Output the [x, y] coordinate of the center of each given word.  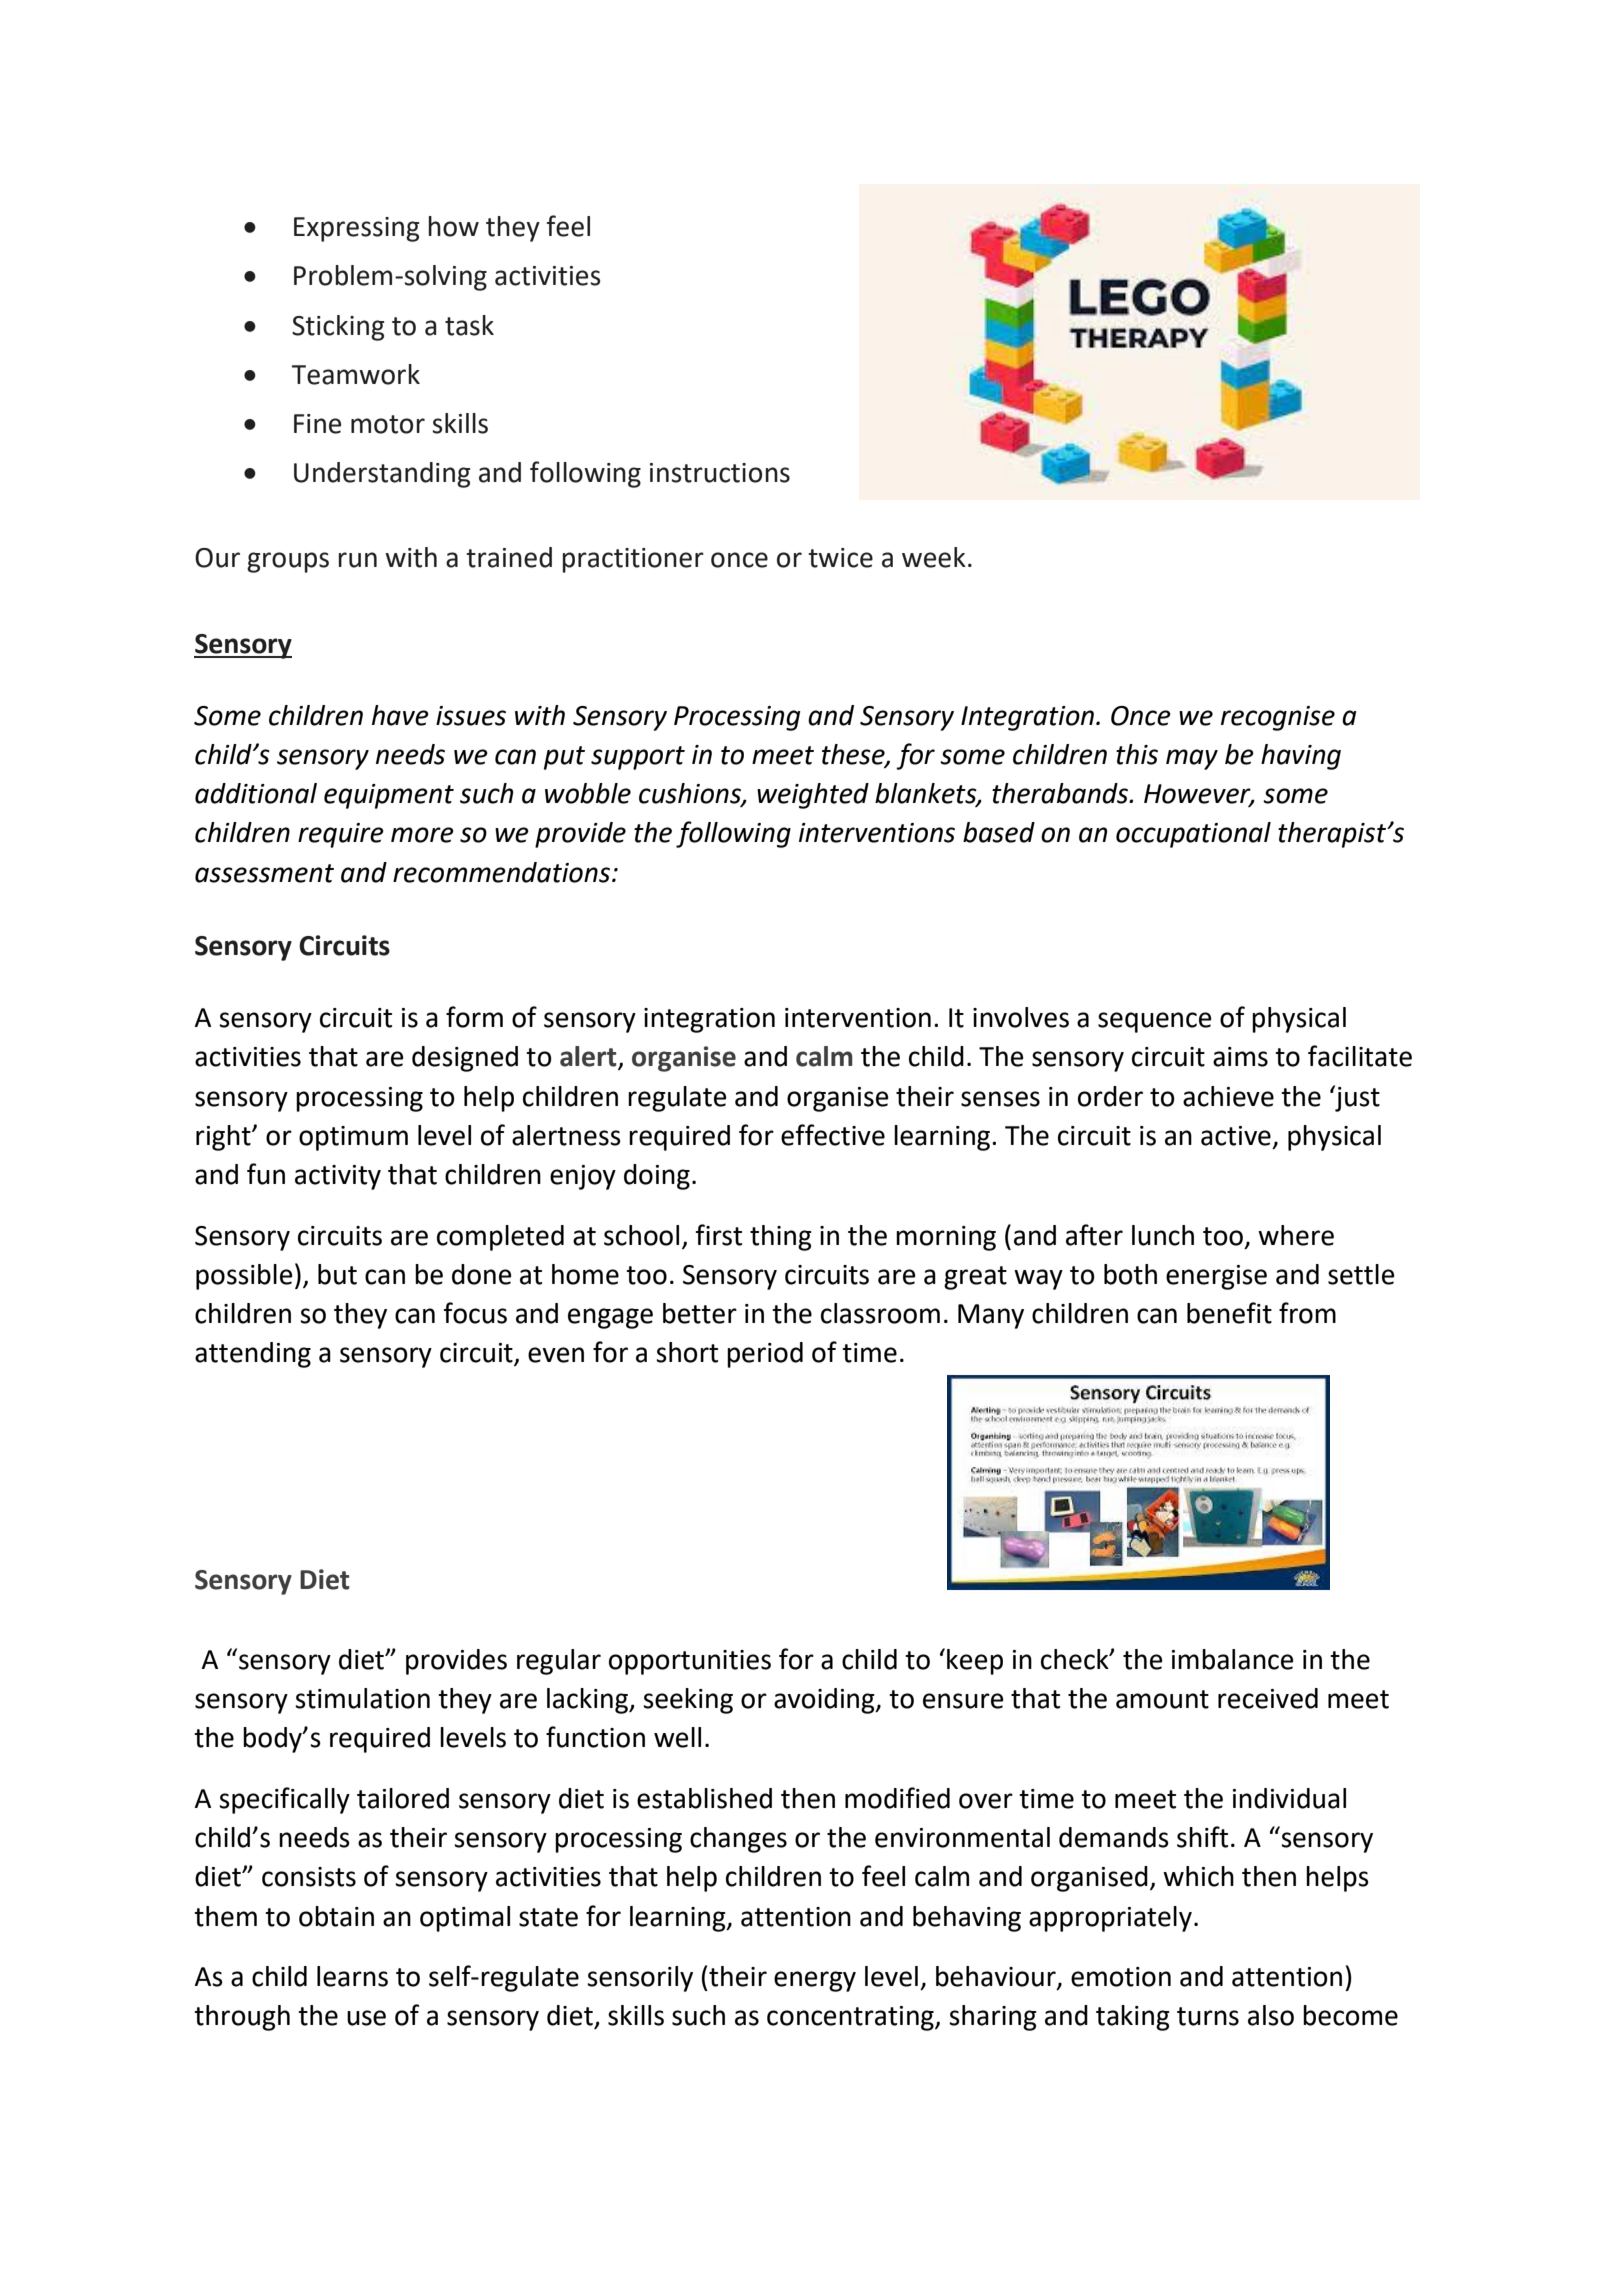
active [1236, 1136]
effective [833, 1135]
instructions [720, 473]
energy [815, 1981]
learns [352, 1976]
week [934, 557]
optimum [353, 1138]
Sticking [338, 328]
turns [1208, 2016]
